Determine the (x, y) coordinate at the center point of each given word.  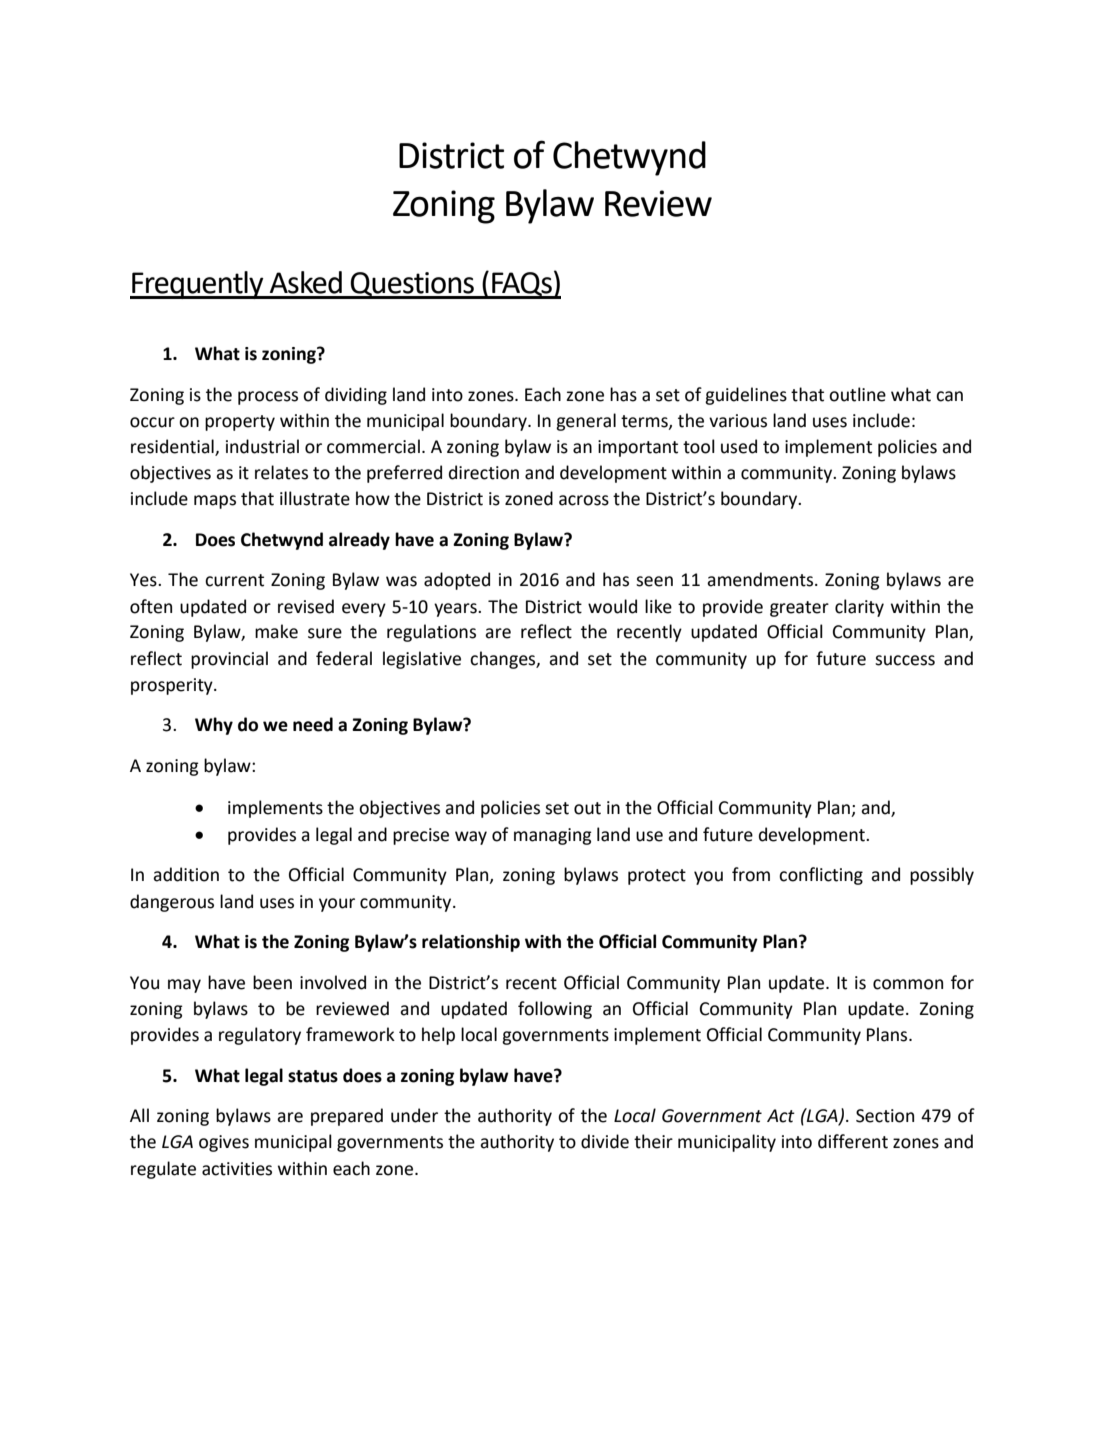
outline (857, 394)
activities (237, 1169)
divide (605, 1141)
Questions (412, 285)
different (853, 1141)
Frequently (198, 285)
